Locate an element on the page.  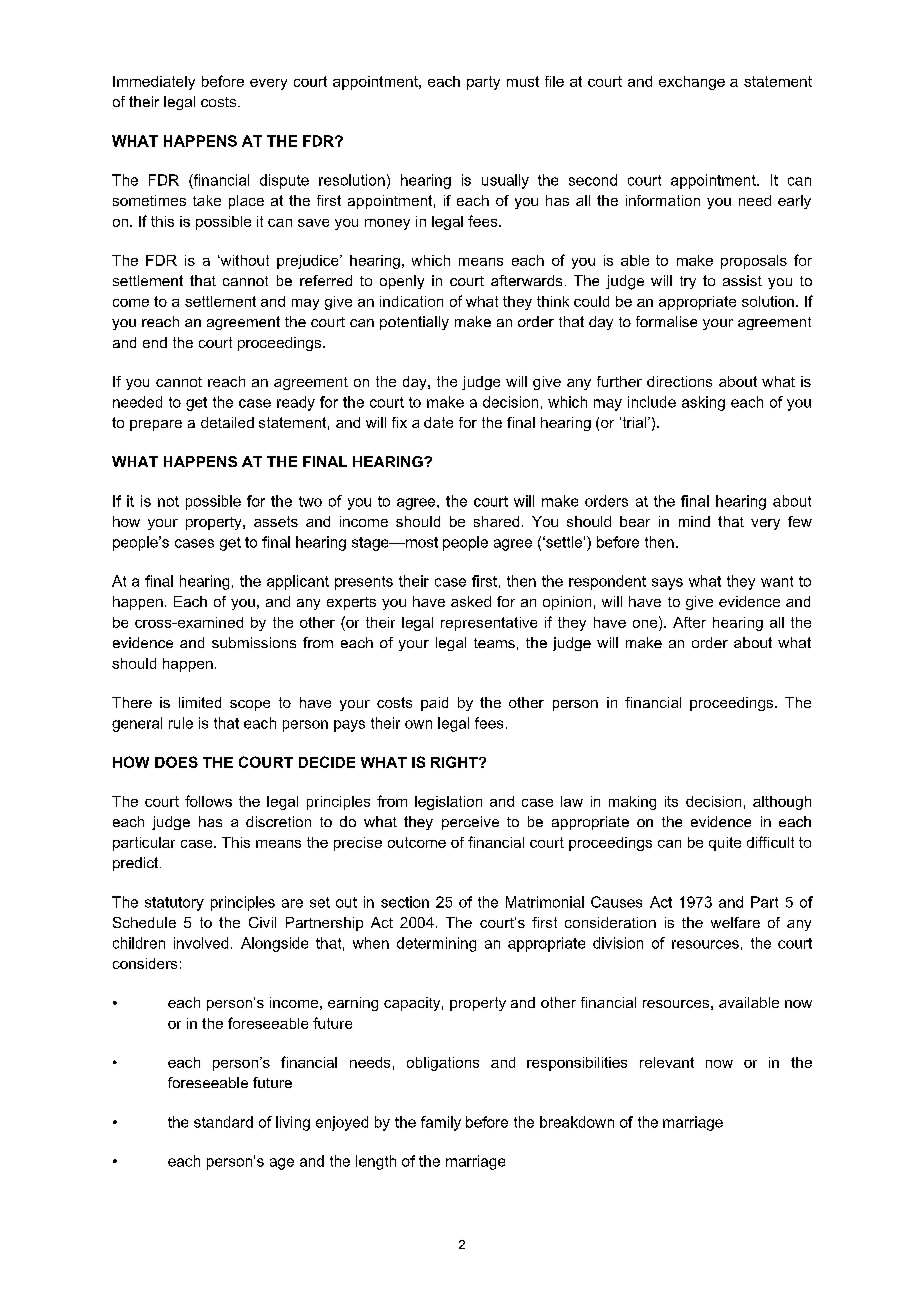
exchange is located at coordinates (692, 83).
